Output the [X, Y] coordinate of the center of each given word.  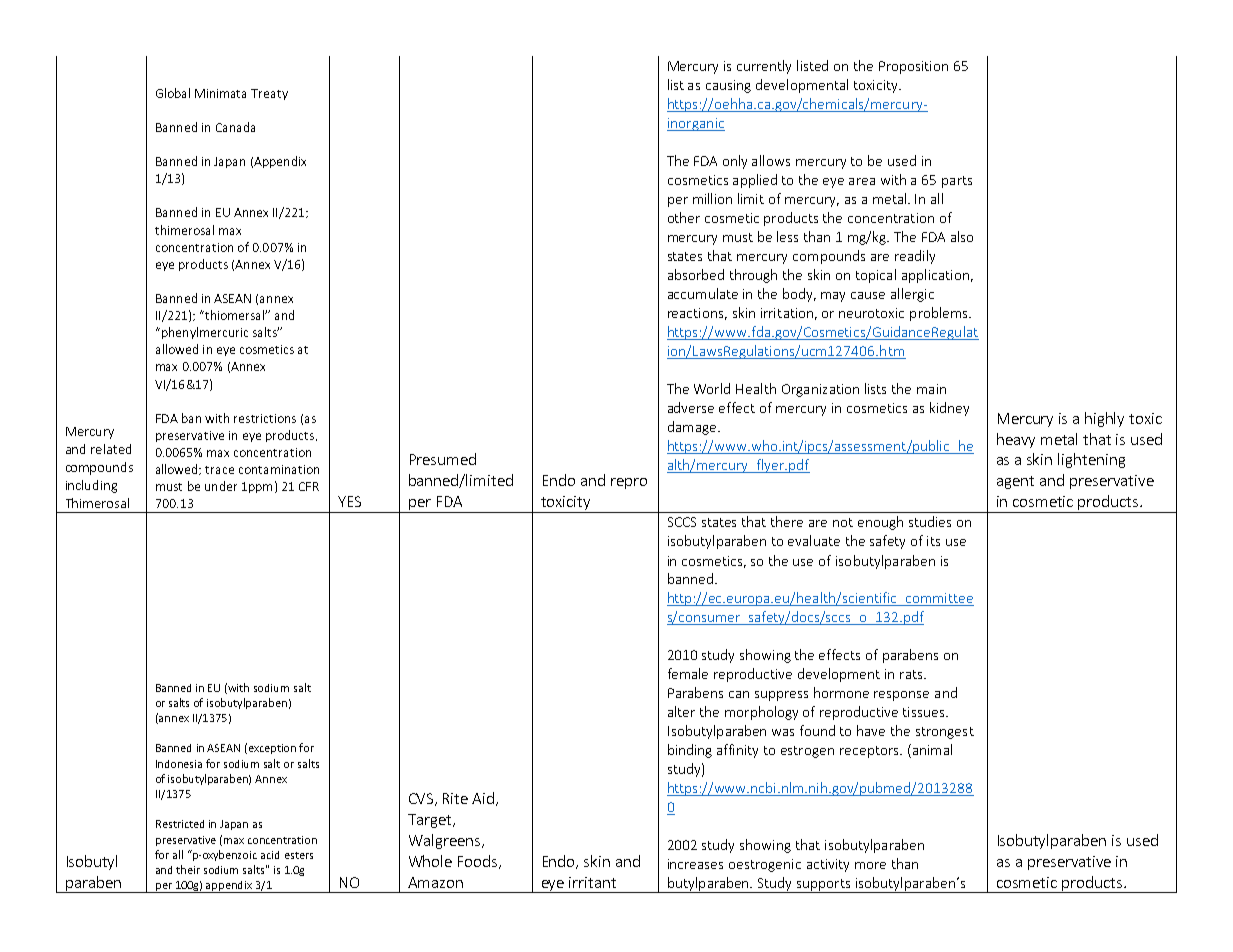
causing [728, 86]
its [933, 541]
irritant [592, 882]
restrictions [265, 418]
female [688, 673]
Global [173, 93]
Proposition [913, 67]
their [188, 869]
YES [349, 501]
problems [940, 314]
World [712, 388]
